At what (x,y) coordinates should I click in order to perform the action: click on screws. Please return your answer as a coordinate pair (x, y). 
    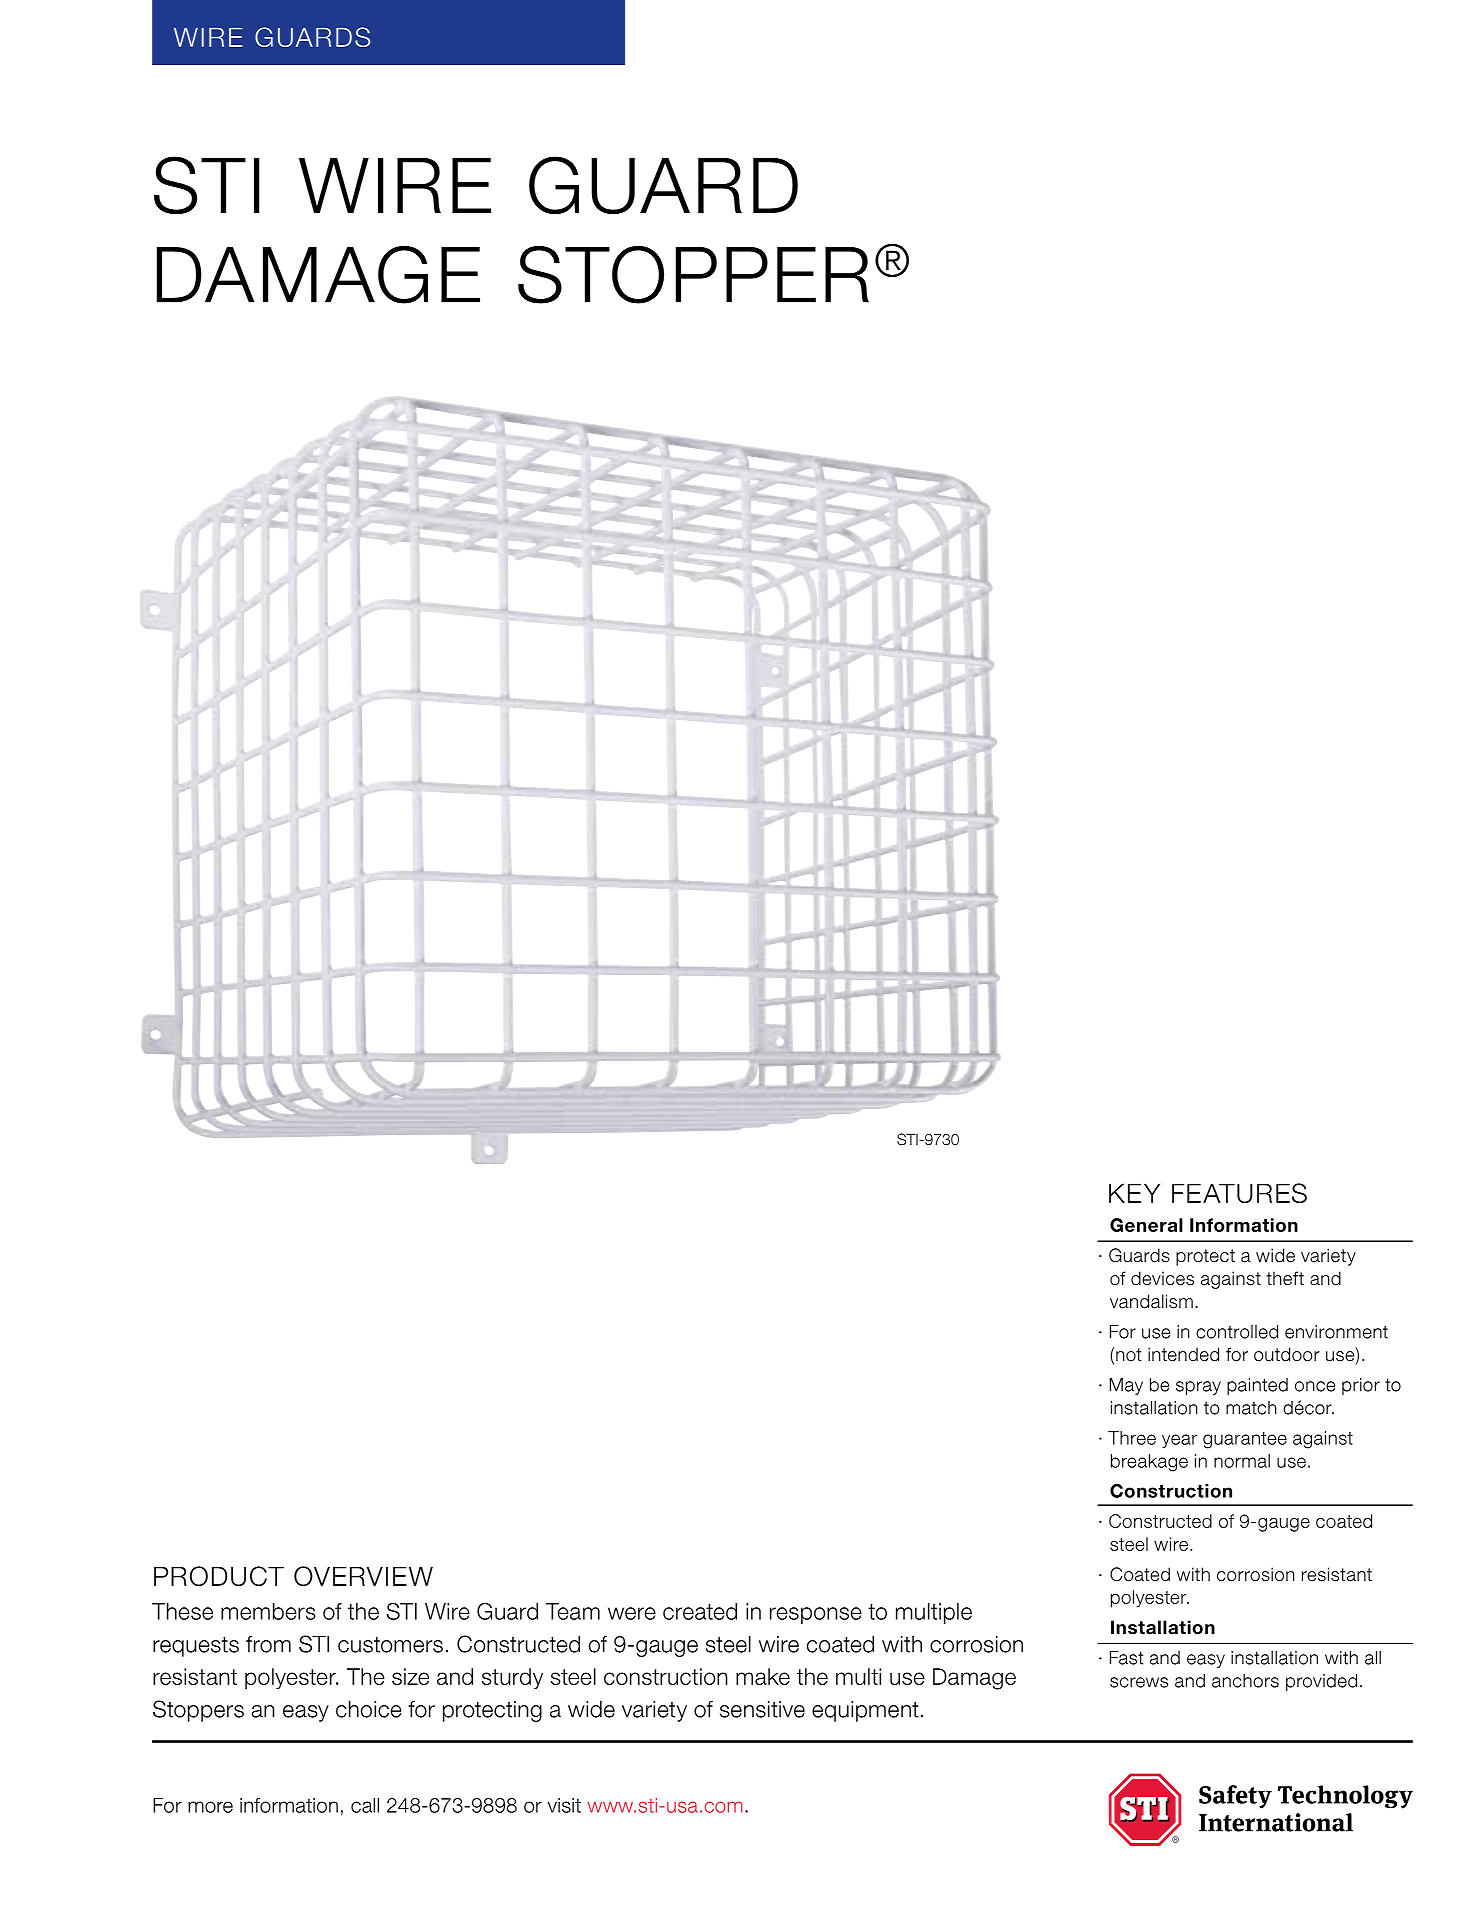
    Looking at the image, I should click on (1139, 1682).
